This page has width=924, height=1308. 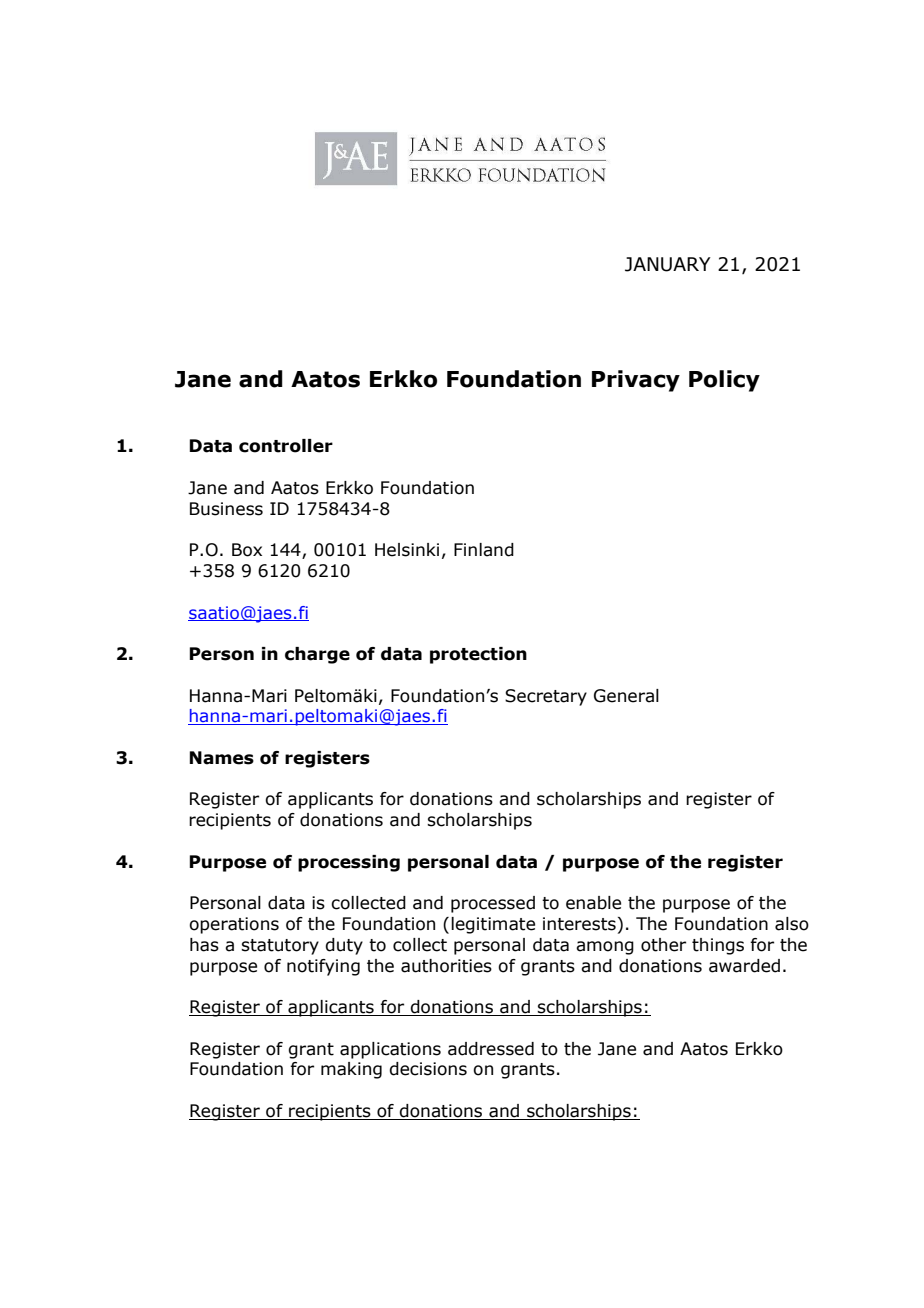 What do you see at coordinates (724, 381) in the page?
I see `Policy` at bounding box center [724, 381].
